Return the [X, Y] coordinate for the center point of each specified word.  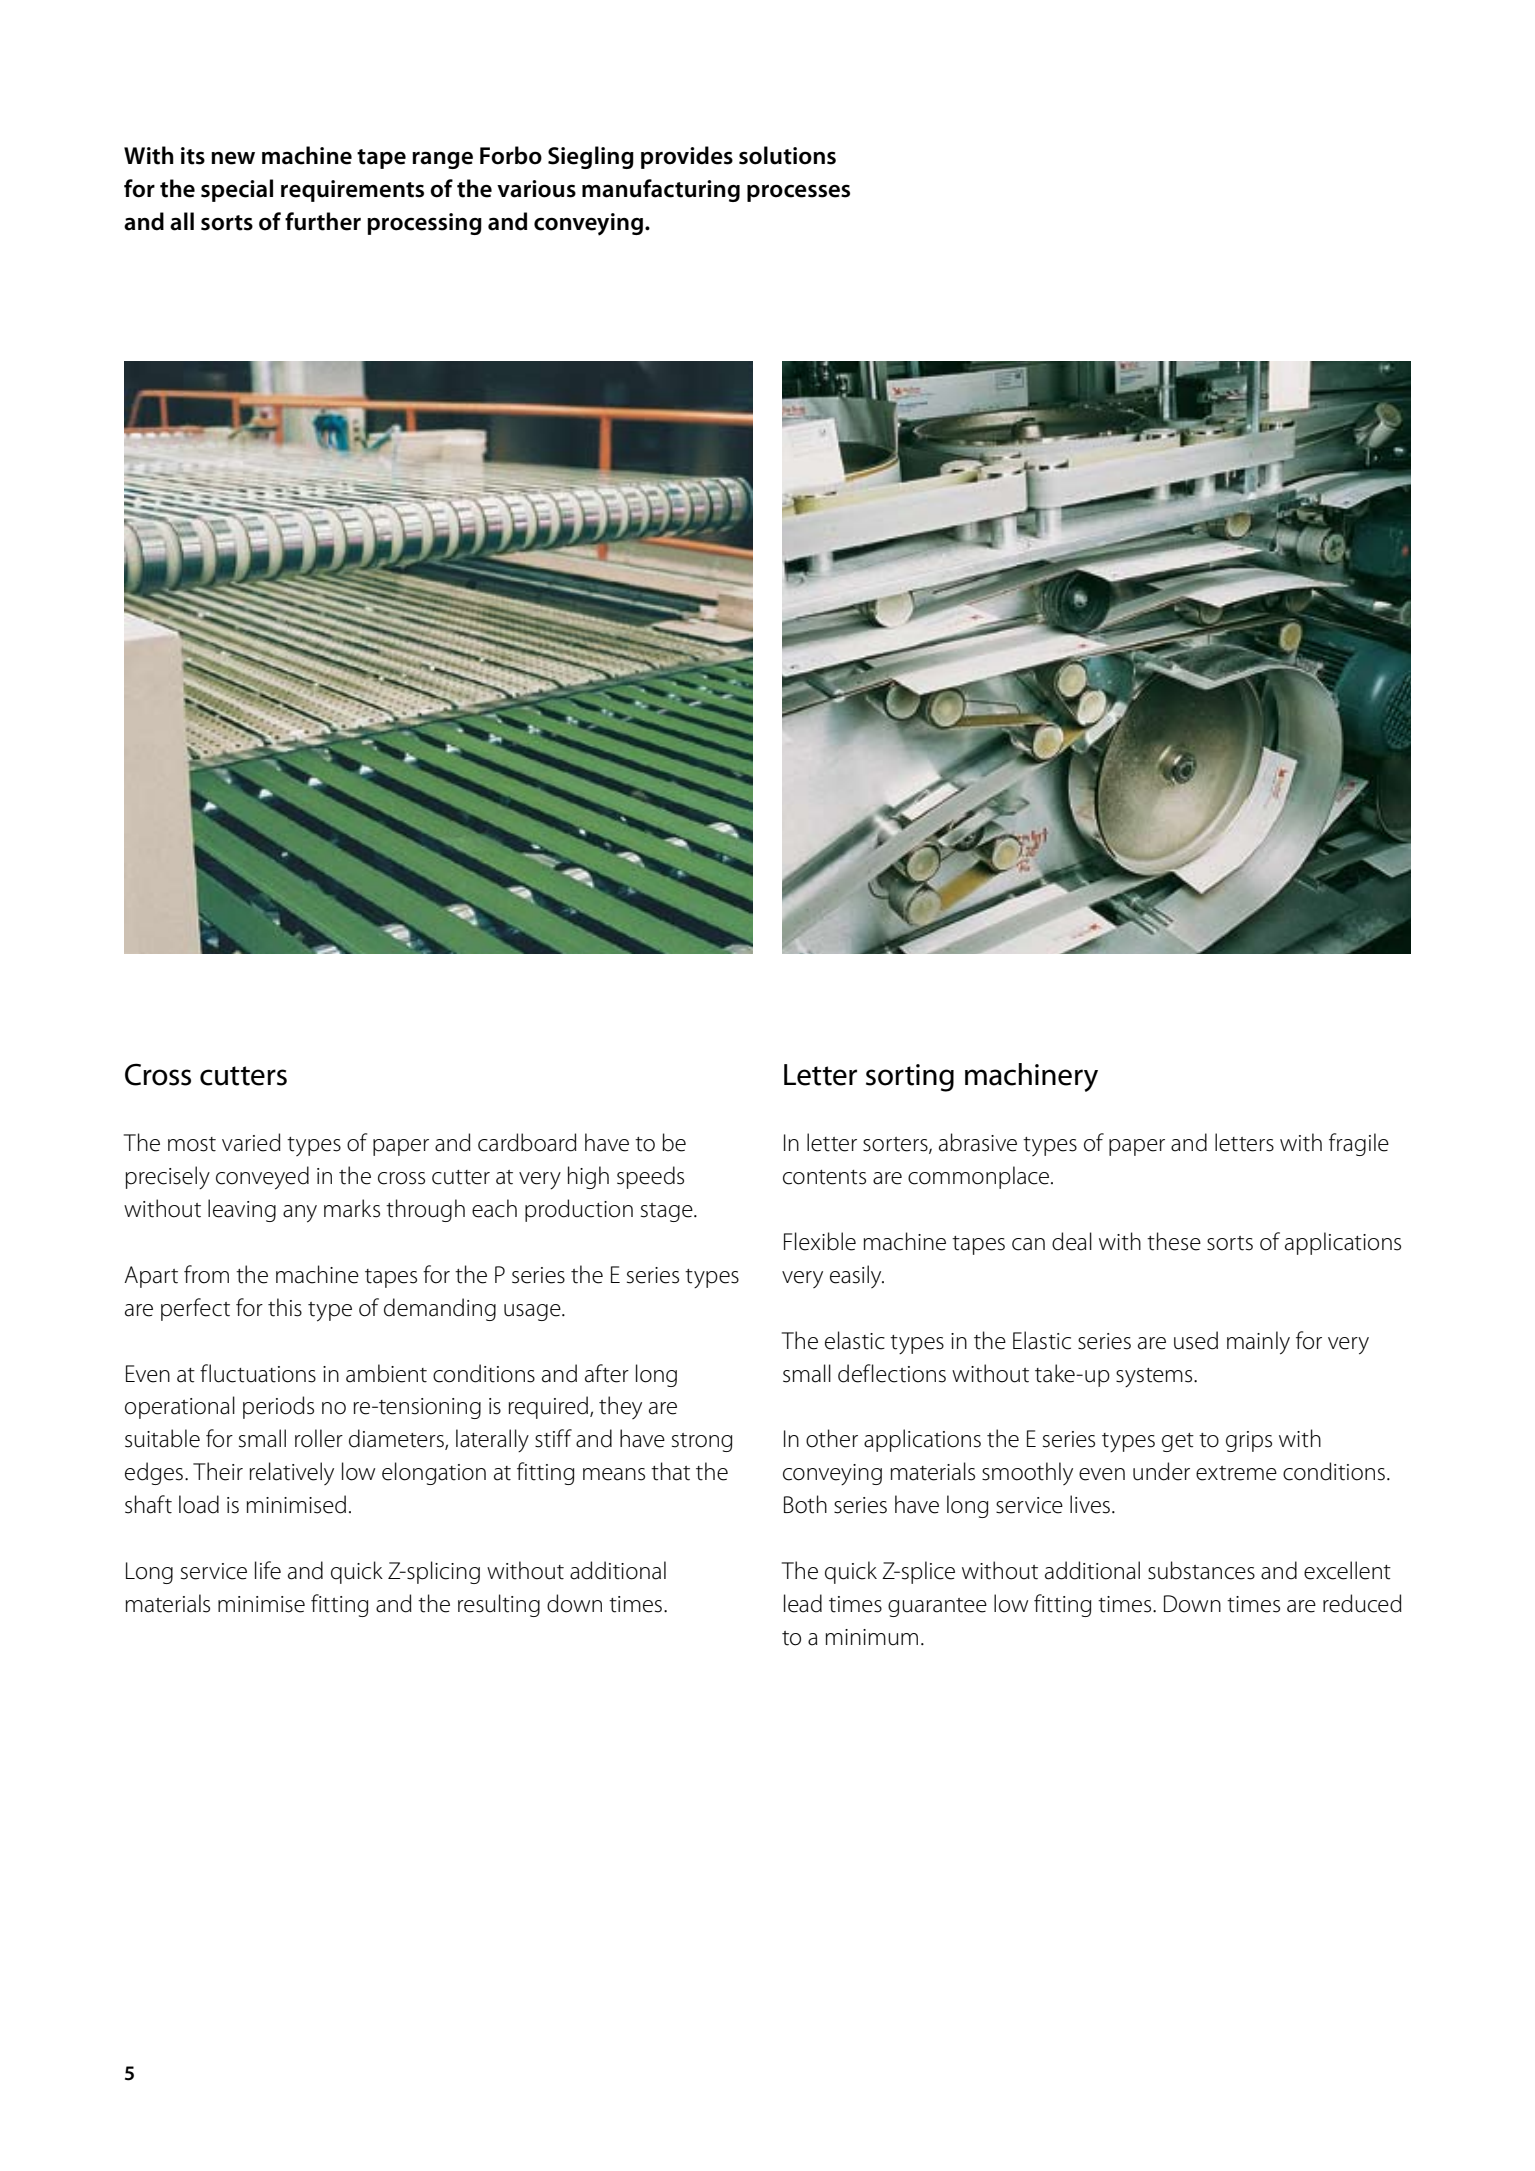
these [1174, 1241]
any [300, 1214]
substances [1201, 1570]
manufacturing [661, 190]
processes [798, 193]
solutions [787, 155]
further [323, 221]
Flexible [820, 1241]
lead [803, 1603]
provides [687, 157]
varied [251, 1142]
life [268, 1570]
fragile [1359, 1144]
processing [424, 224]
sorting [910, 1078]
